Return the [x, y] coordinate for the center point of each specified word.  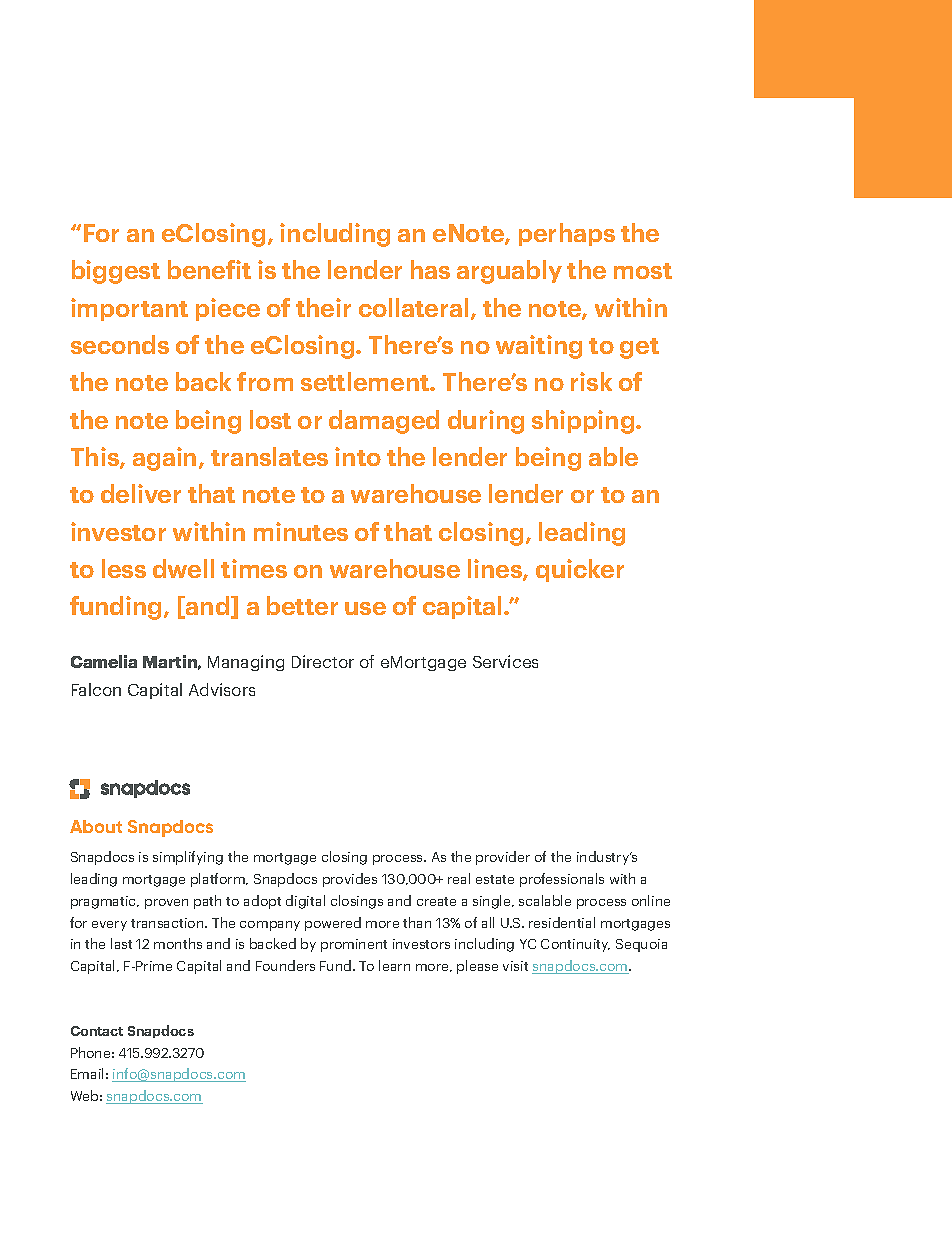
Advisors [222, 689]
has [430, 269]
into [358, 456]
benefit [209, 269]
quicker [580, 570]
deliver [141, 493]
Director [323, 661]
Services [505, 661]
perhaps [567, 234]
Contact [97, 1031]
